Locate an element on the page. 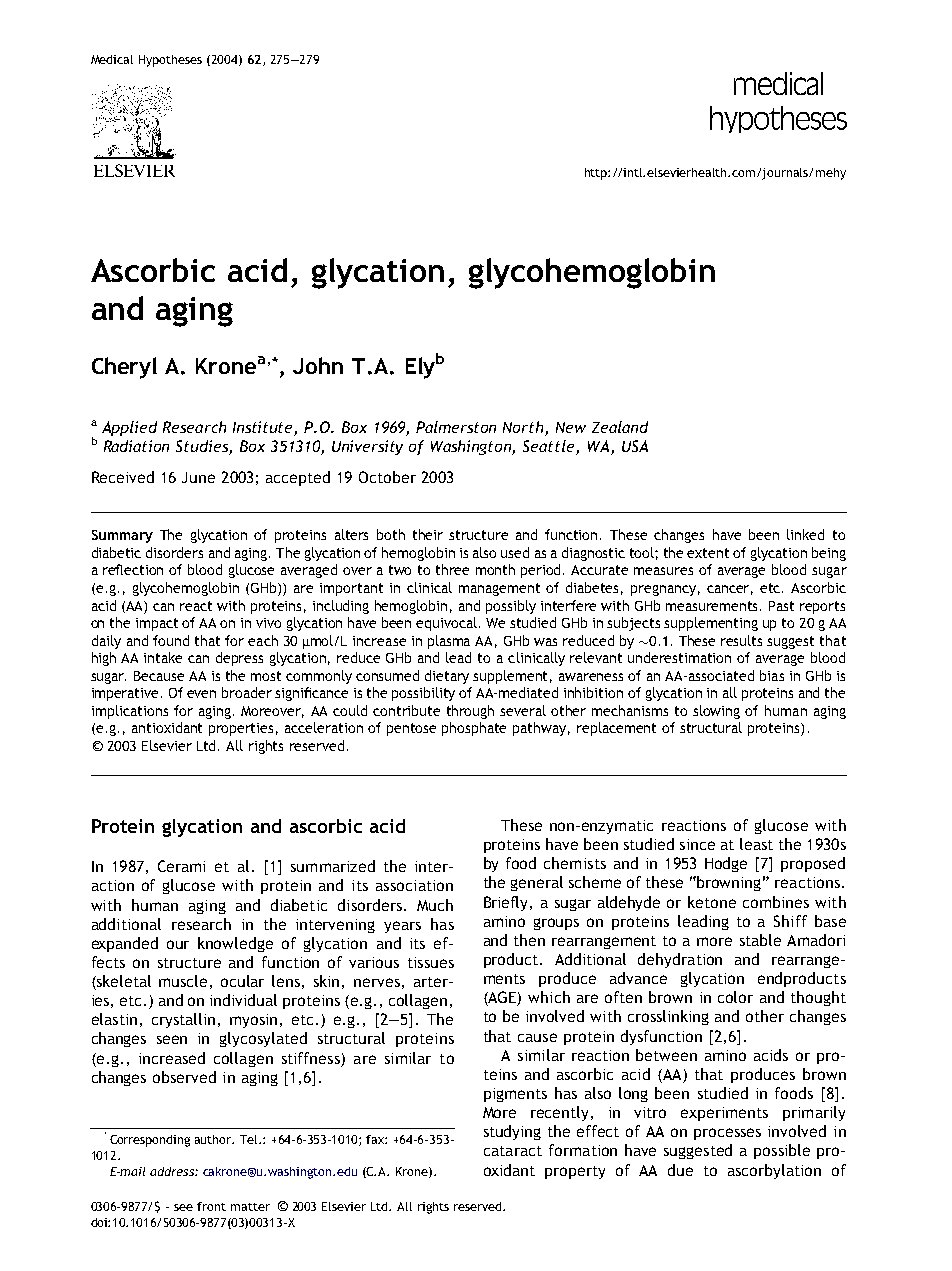 The height and width of the image is (1271, 952). plasma is located at coordinates (449, 642).
